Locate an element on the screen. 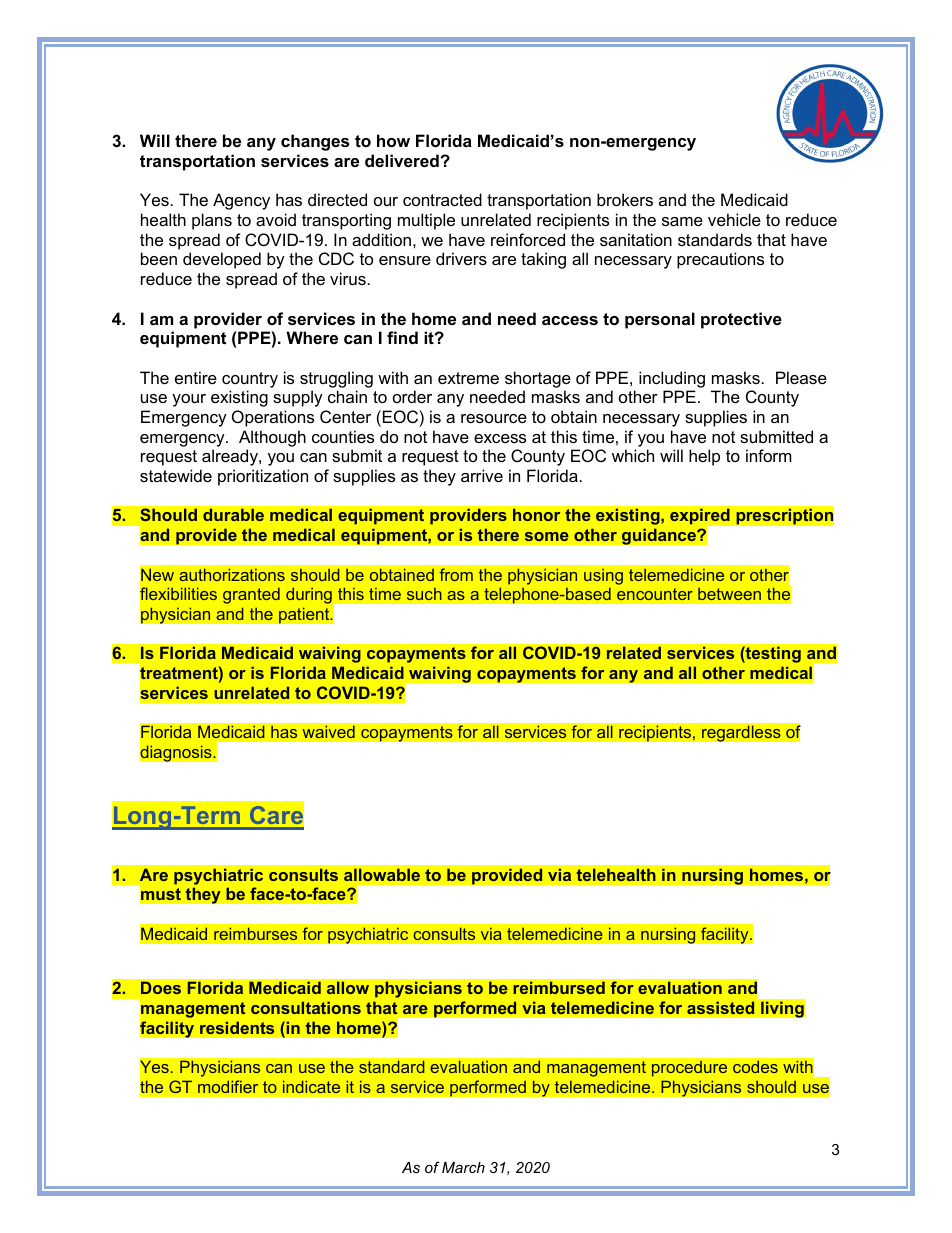 This screenshot has width=952, height=1233. vehicle is located at coordinates (734, 219).
